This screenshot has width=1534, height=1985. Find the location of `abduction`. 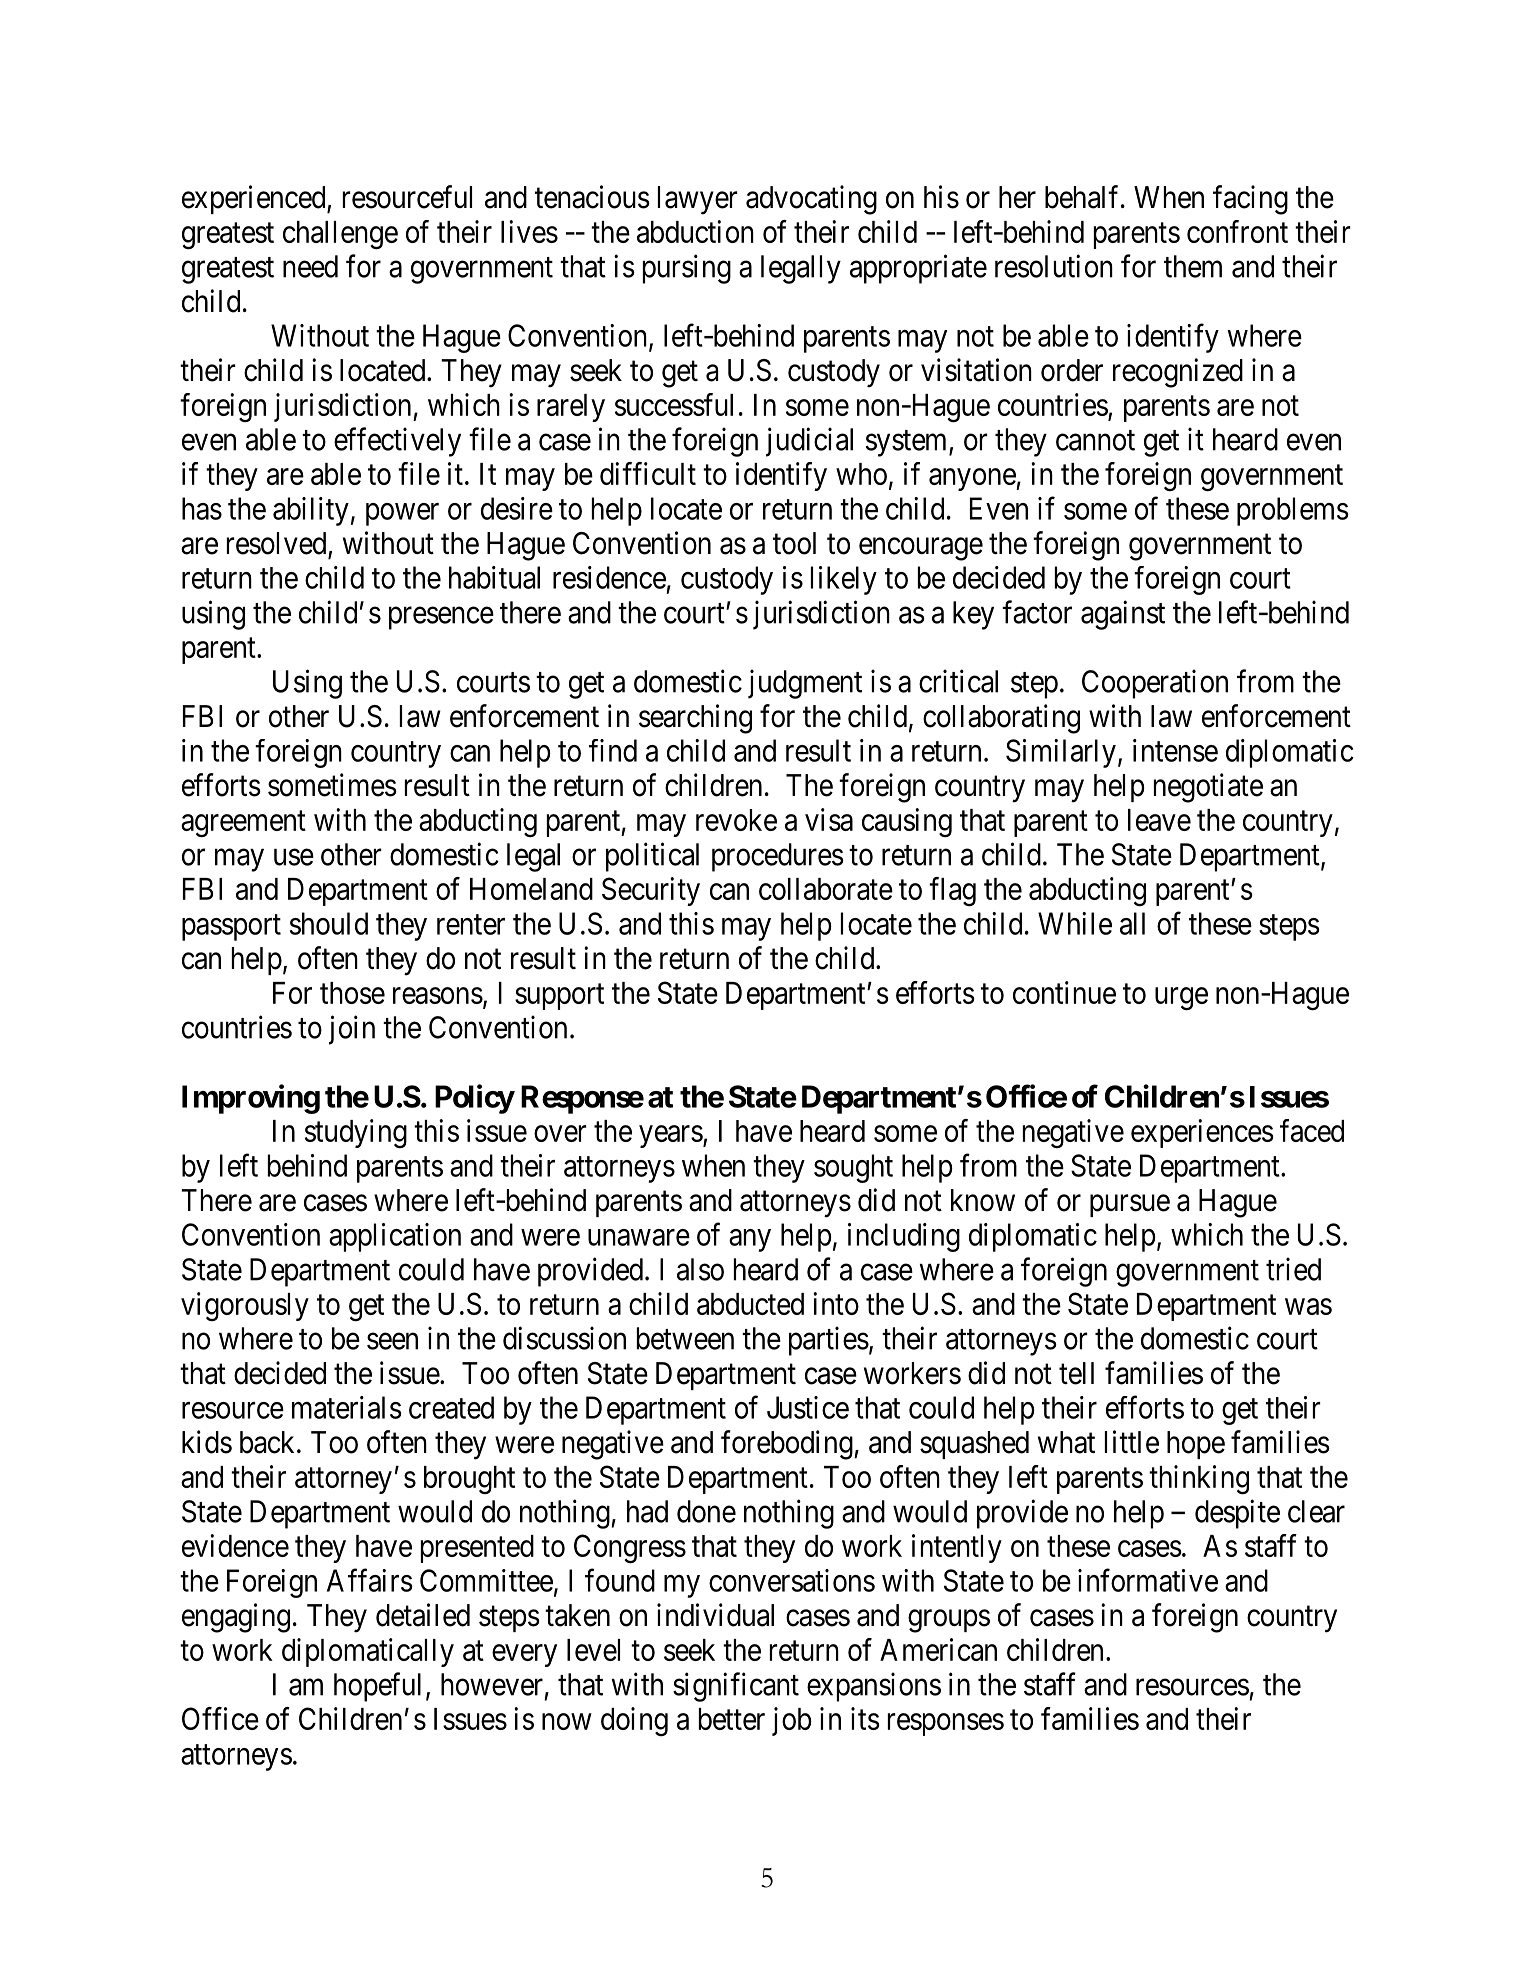

abduction is located at coordinates (695, 231).
